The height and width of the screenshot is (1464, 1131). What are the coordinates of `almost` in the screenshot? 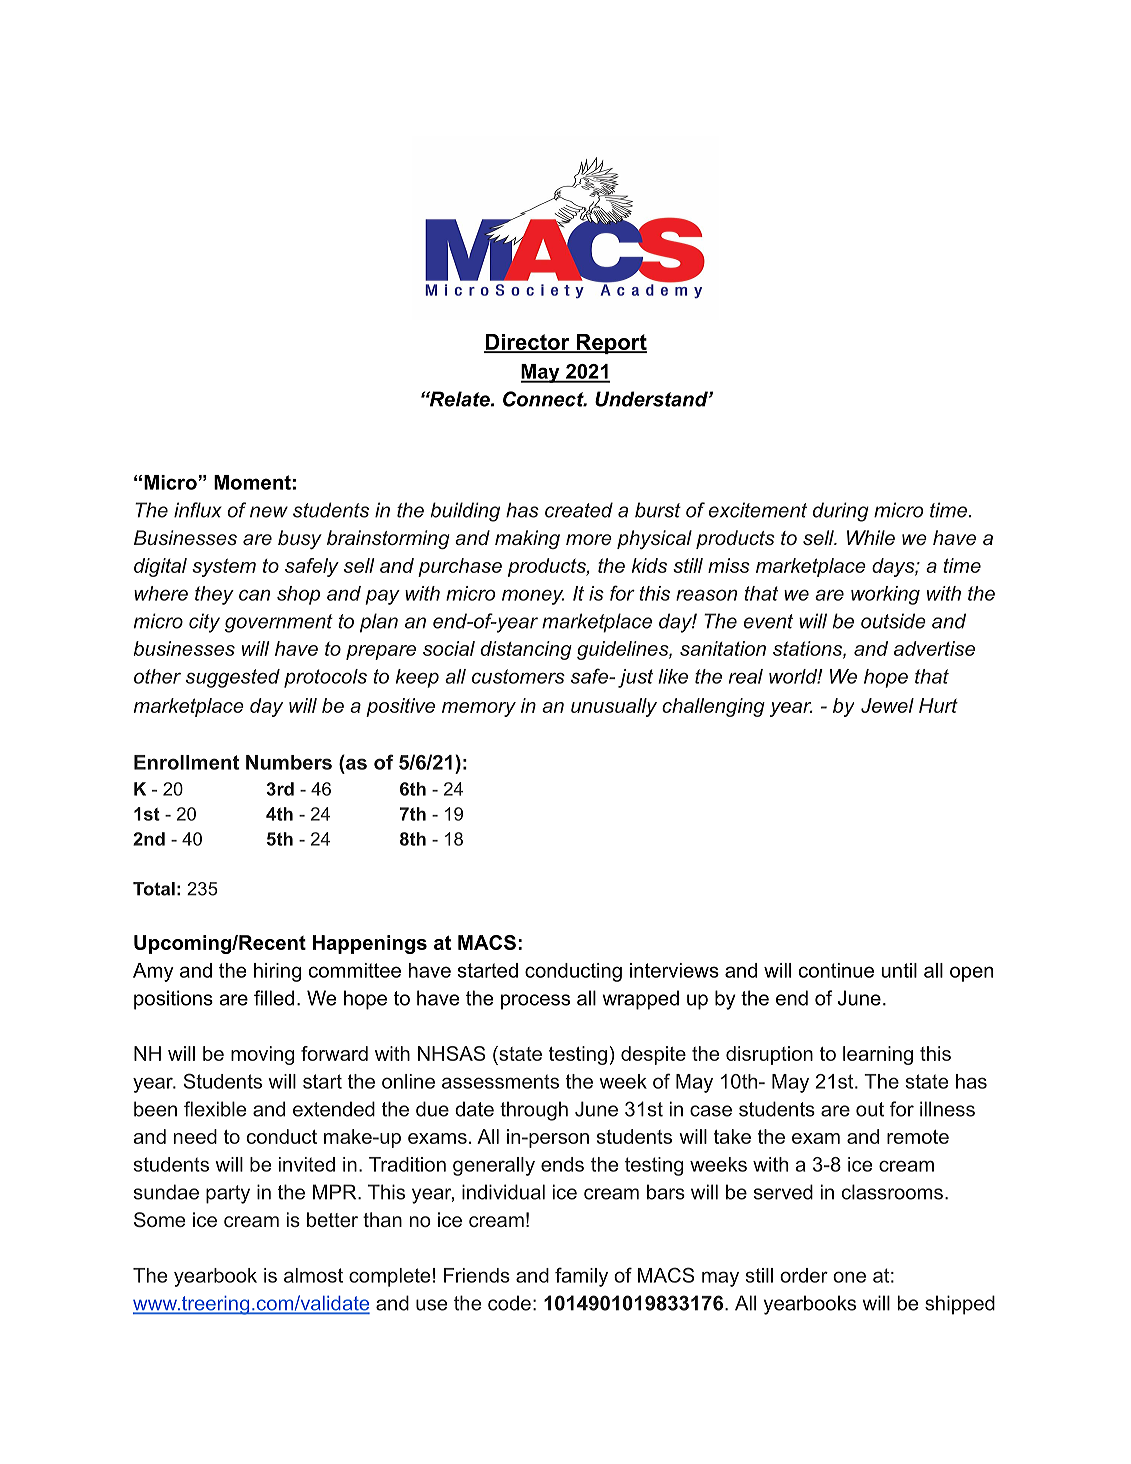 It's located at (313, 1275).
